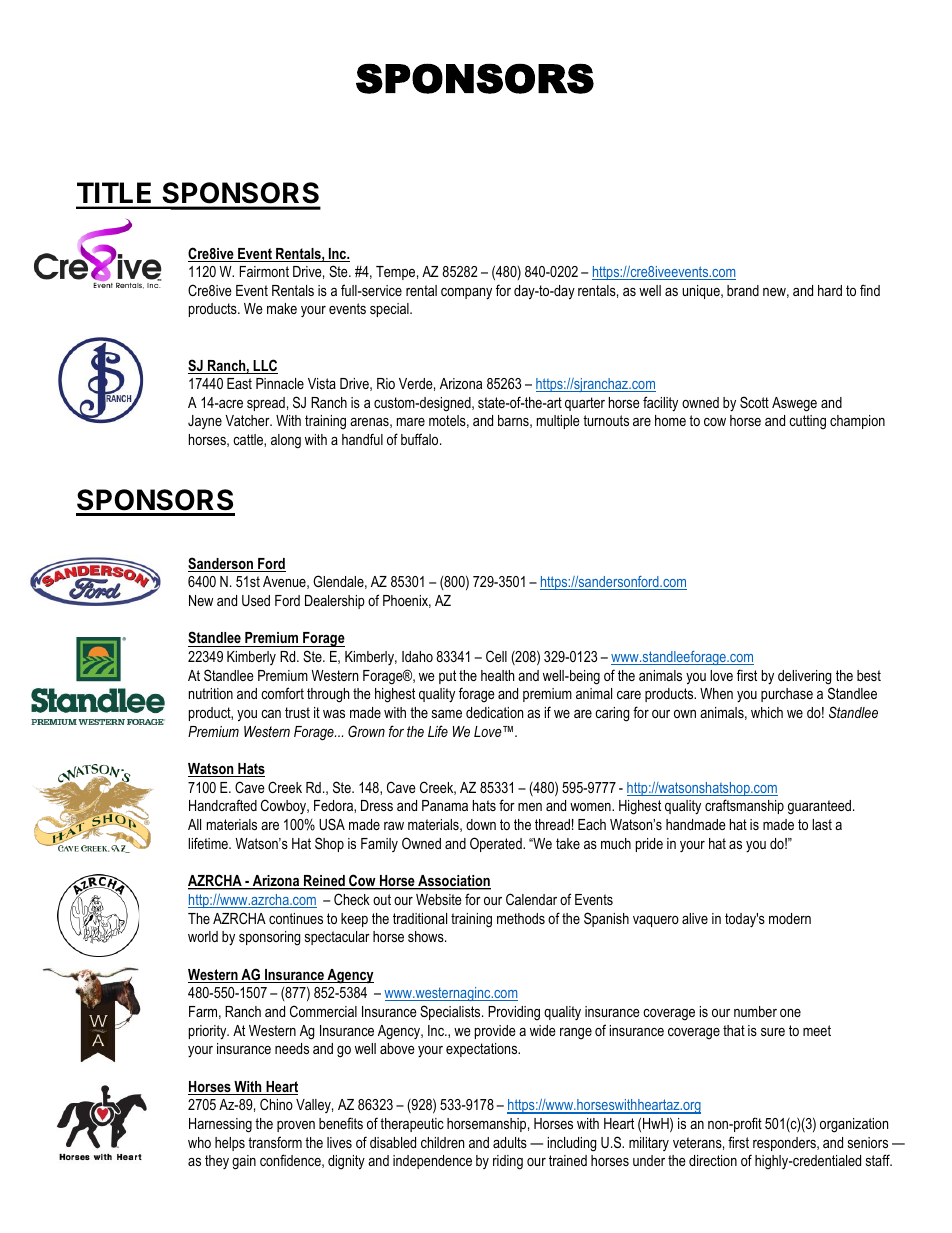  What do you see at coordinates (282, 308) in the document?
I see `make` at bounding box center [282, 308].
